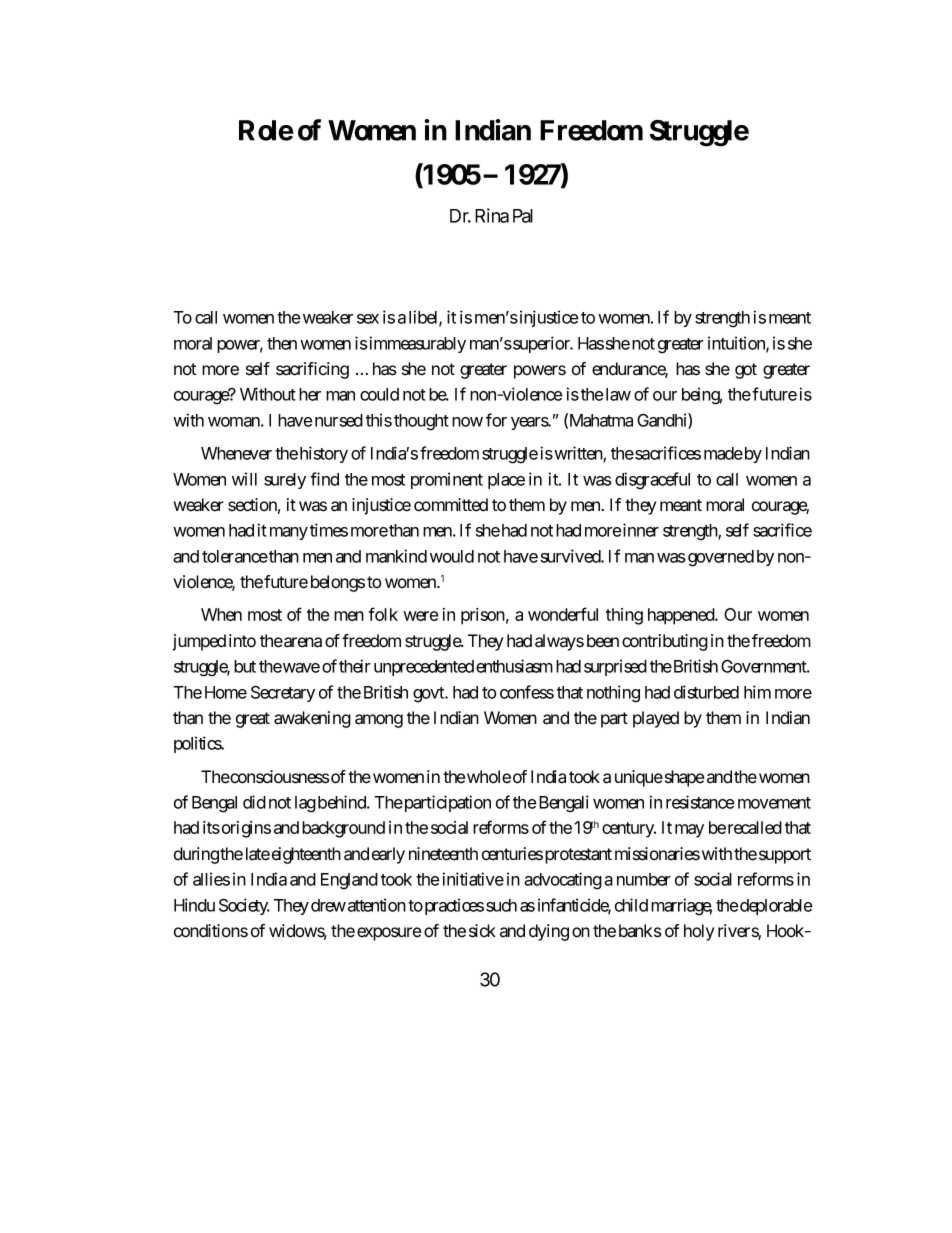  What do you see at coordinates (746, 371) in the image?
I see `got` at bounding box center [746, 371].
